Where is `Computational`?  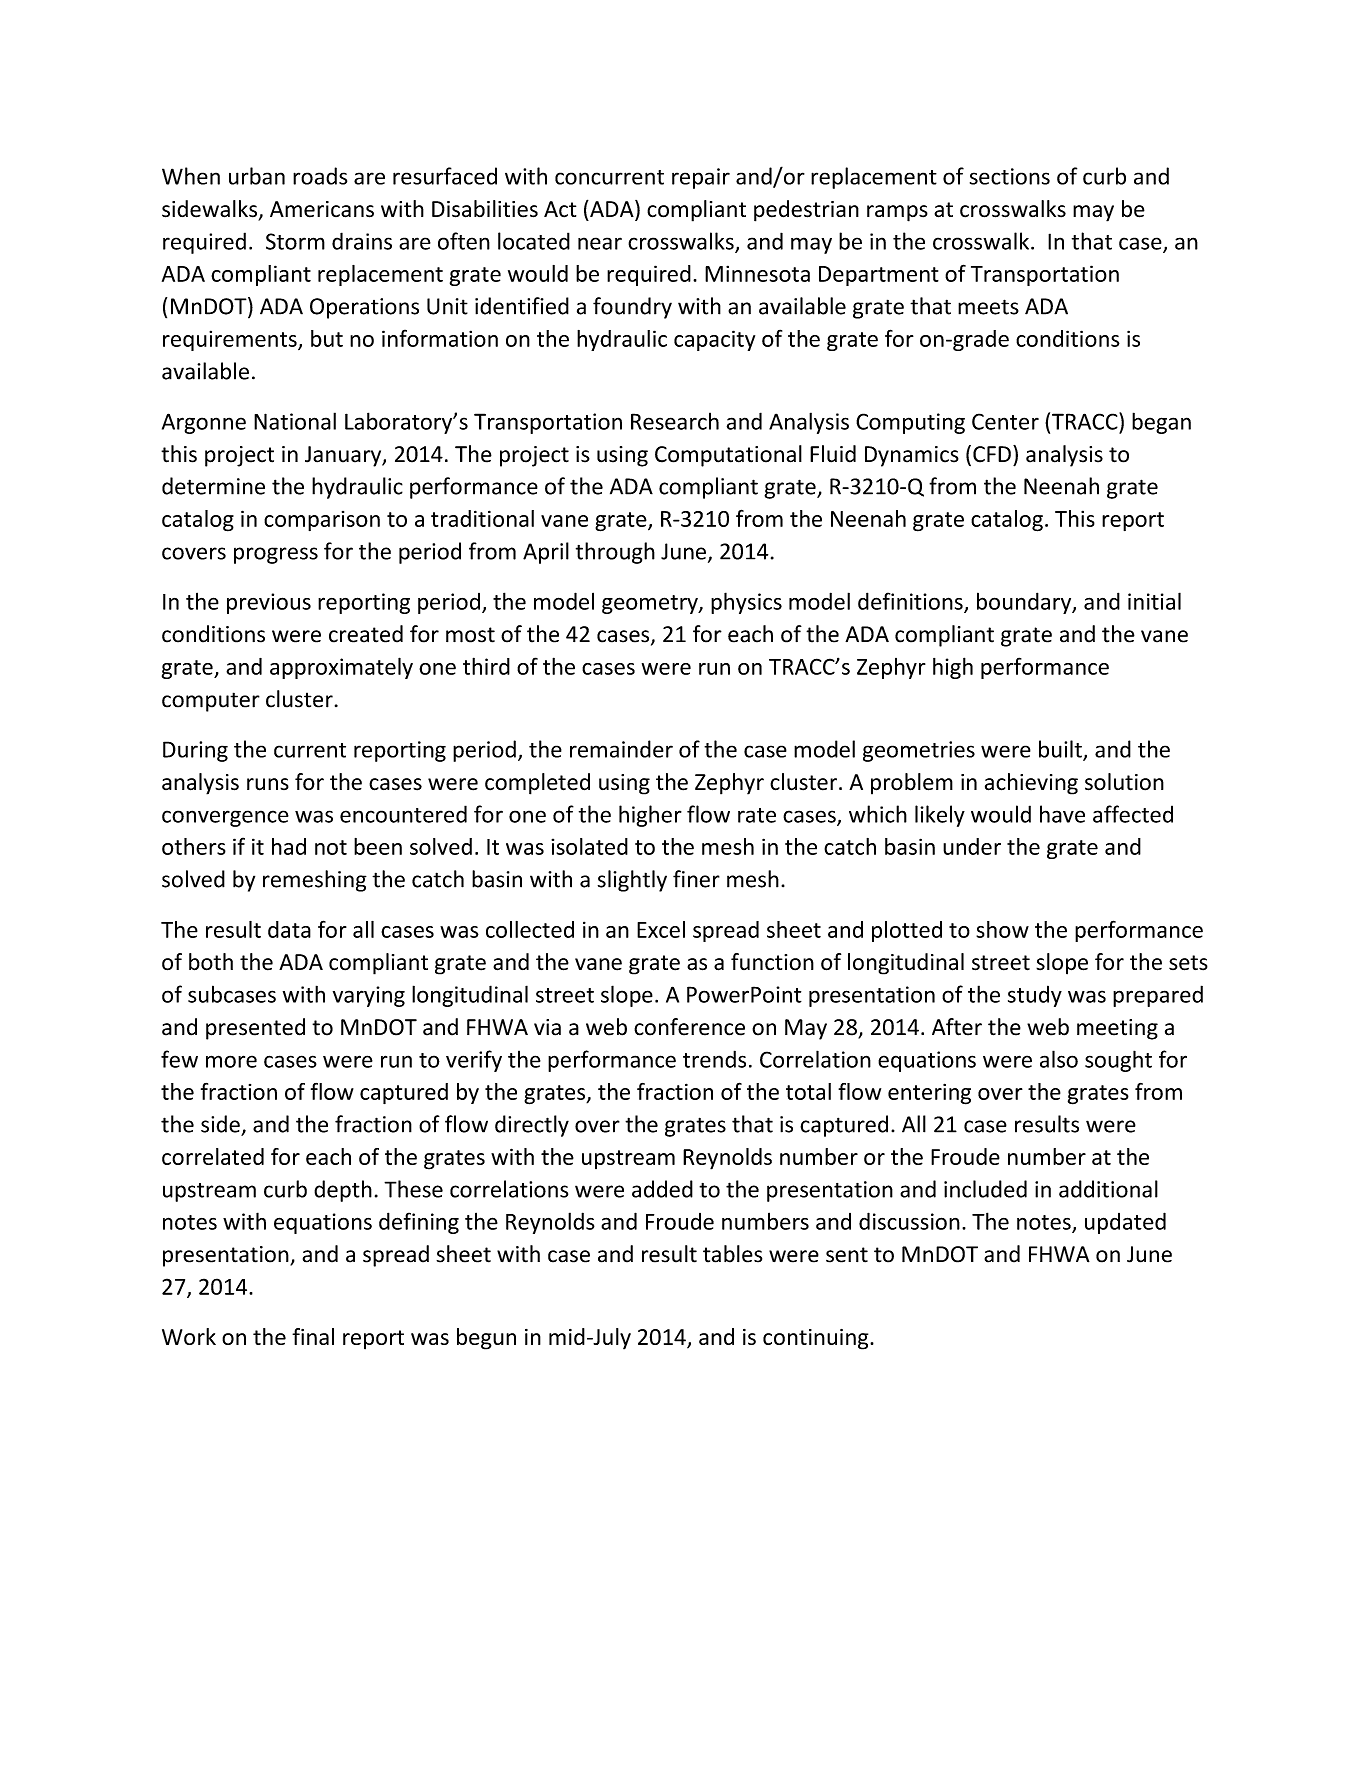 Computational is located at coordinates (728, 456).
